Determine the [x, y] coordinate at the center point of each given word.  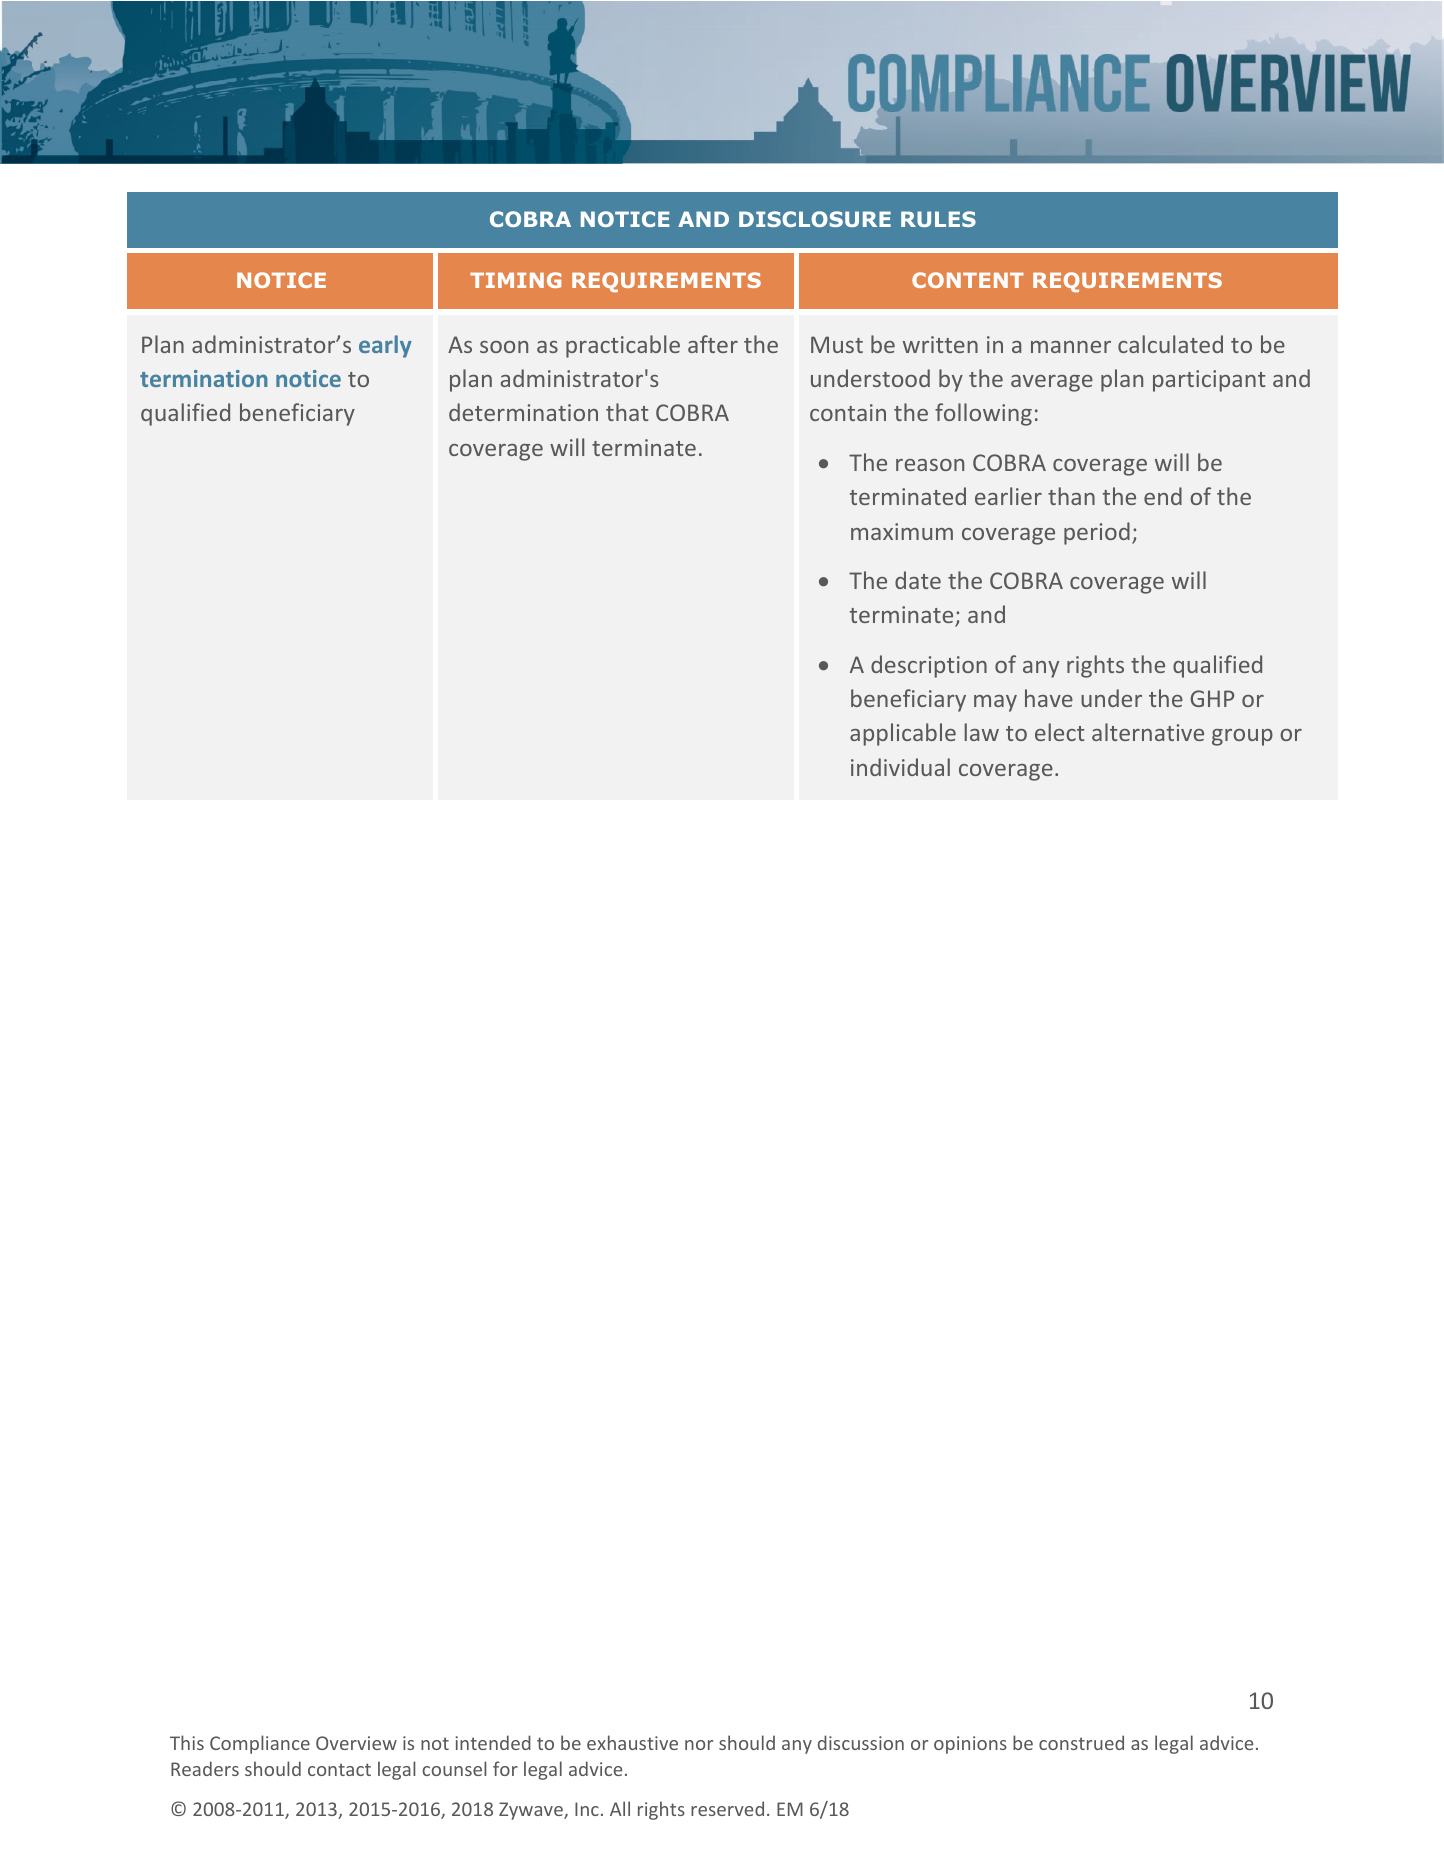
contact [339, 1769]
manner [1071, 347]
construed [1081, 1742]
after [713, 344]
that [627, 412]
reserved [727, 1808]
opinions [970, 1745]
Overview [356, 1743]
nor [699, 1745]
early [385, 346]
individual [900, 767]
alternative [1148, 732]
